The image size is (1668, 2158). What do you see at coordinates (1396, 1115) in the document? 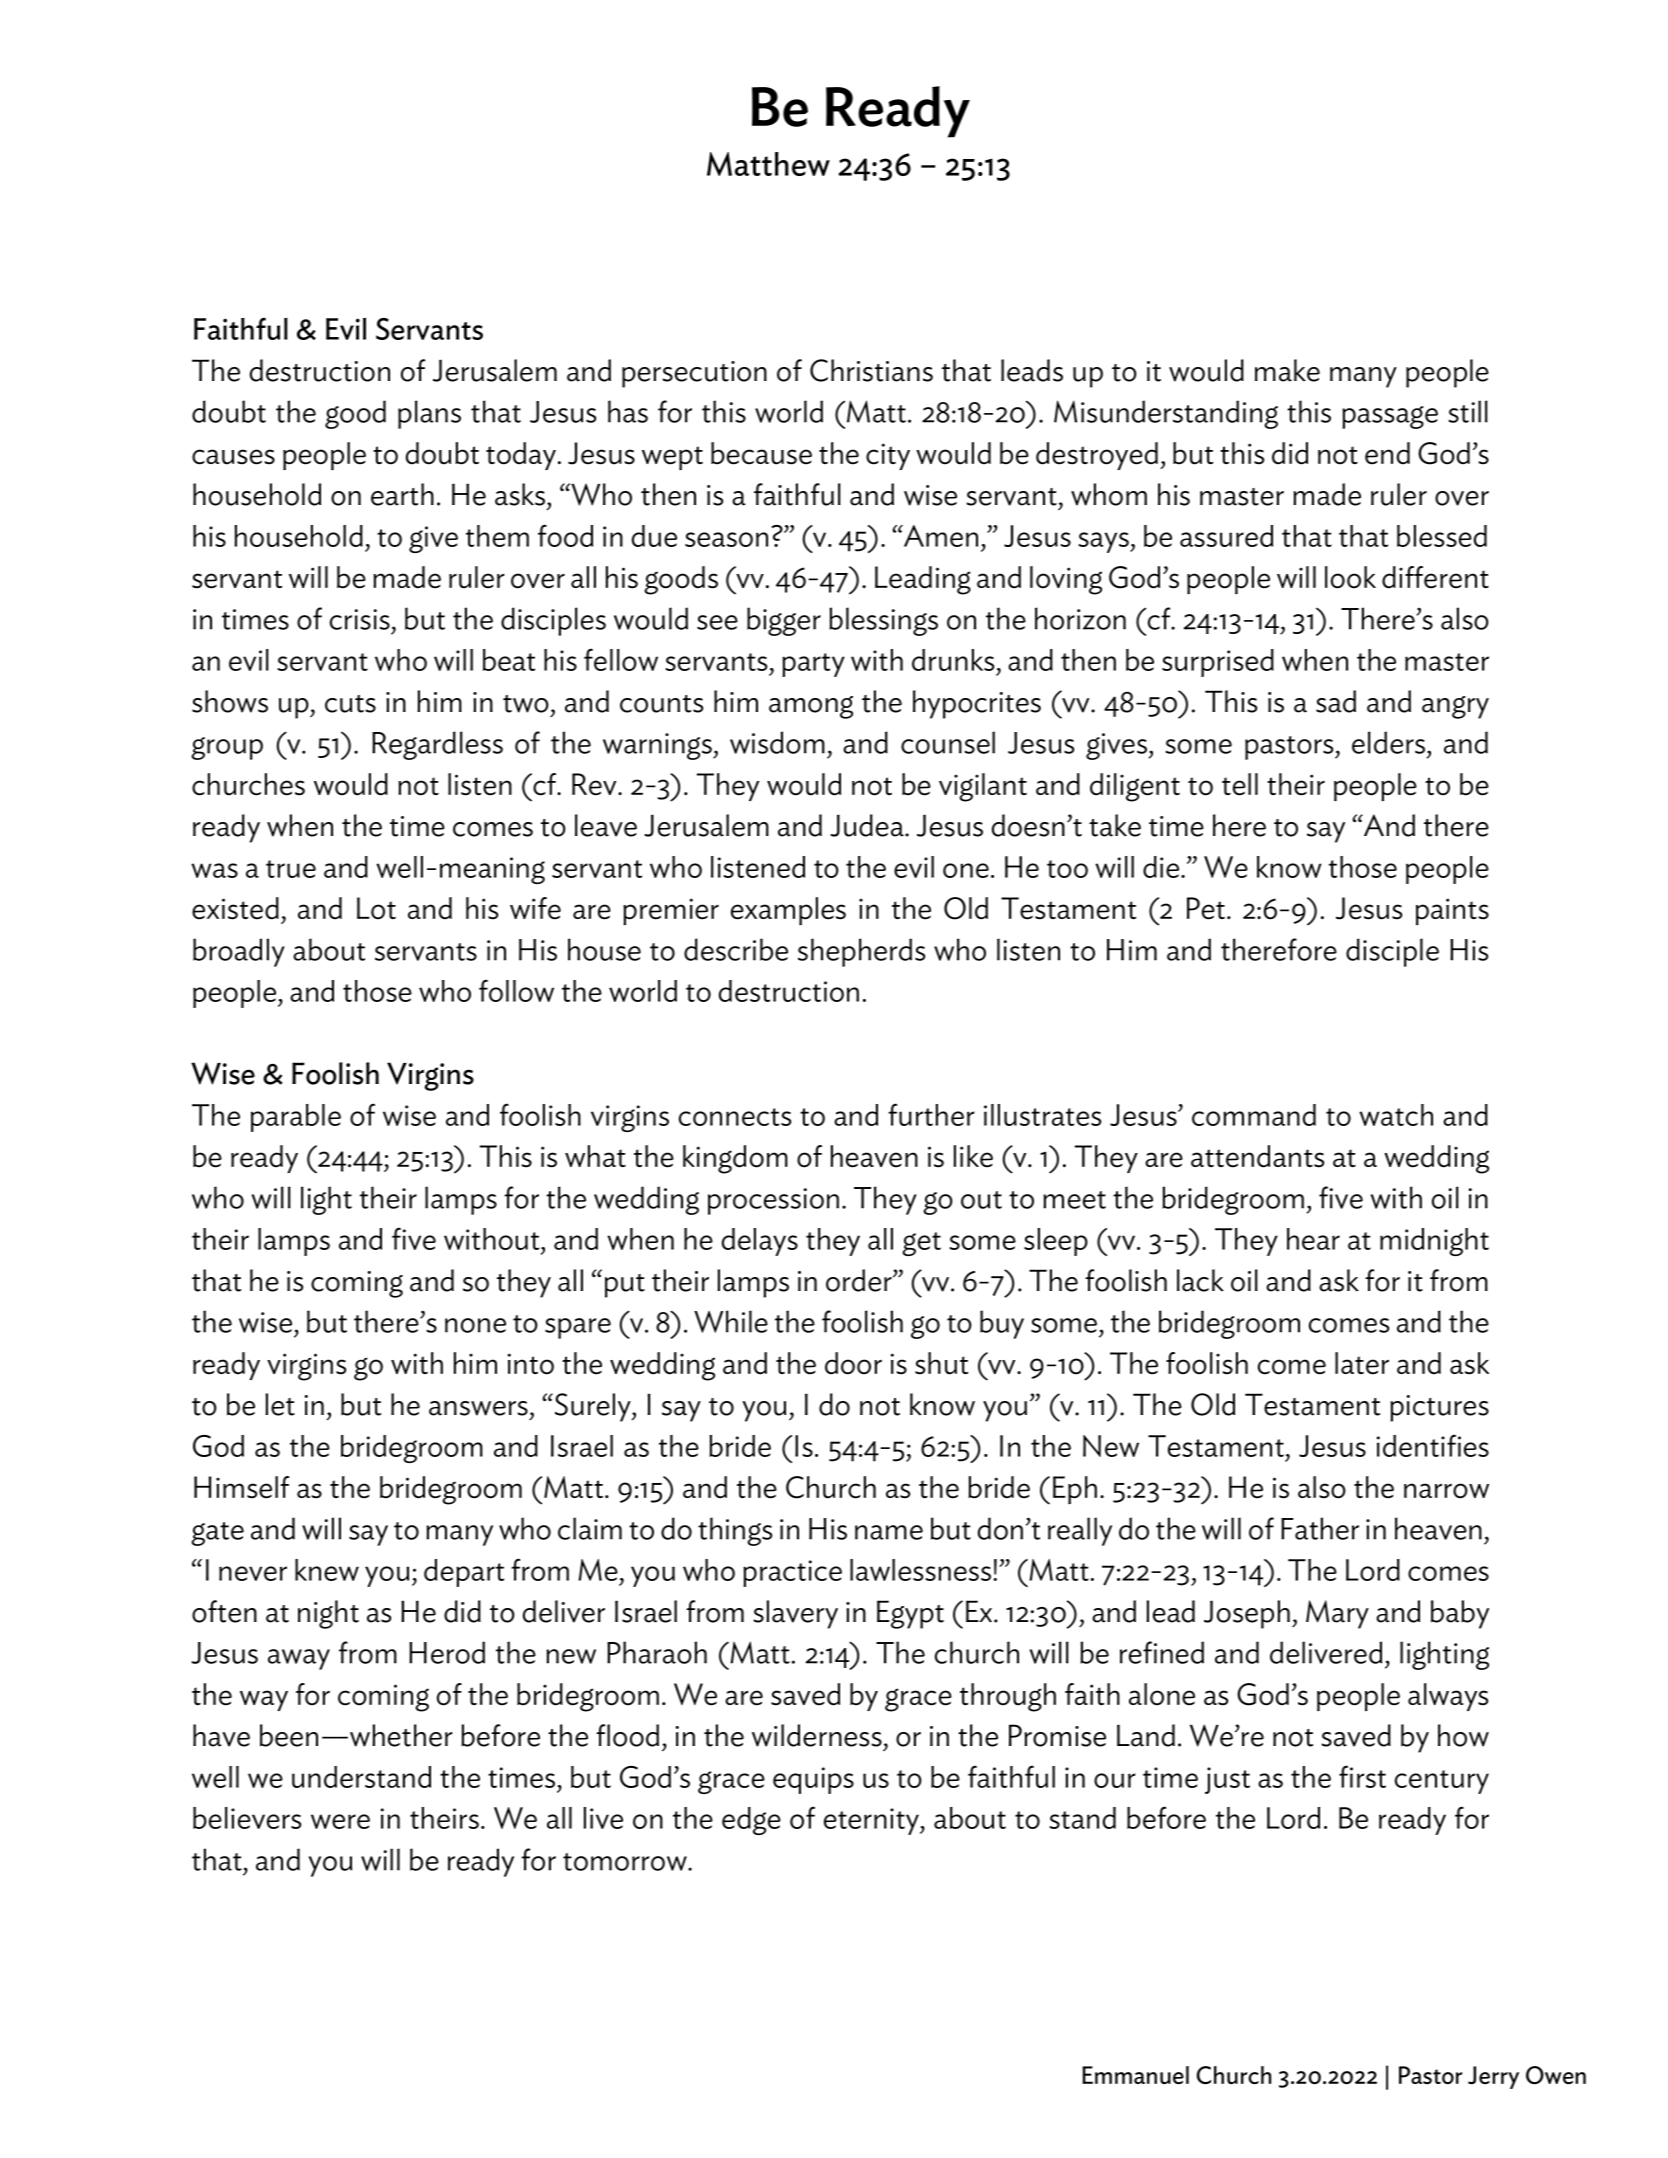
I see `watch` at bounding box center [1396, 1115].
